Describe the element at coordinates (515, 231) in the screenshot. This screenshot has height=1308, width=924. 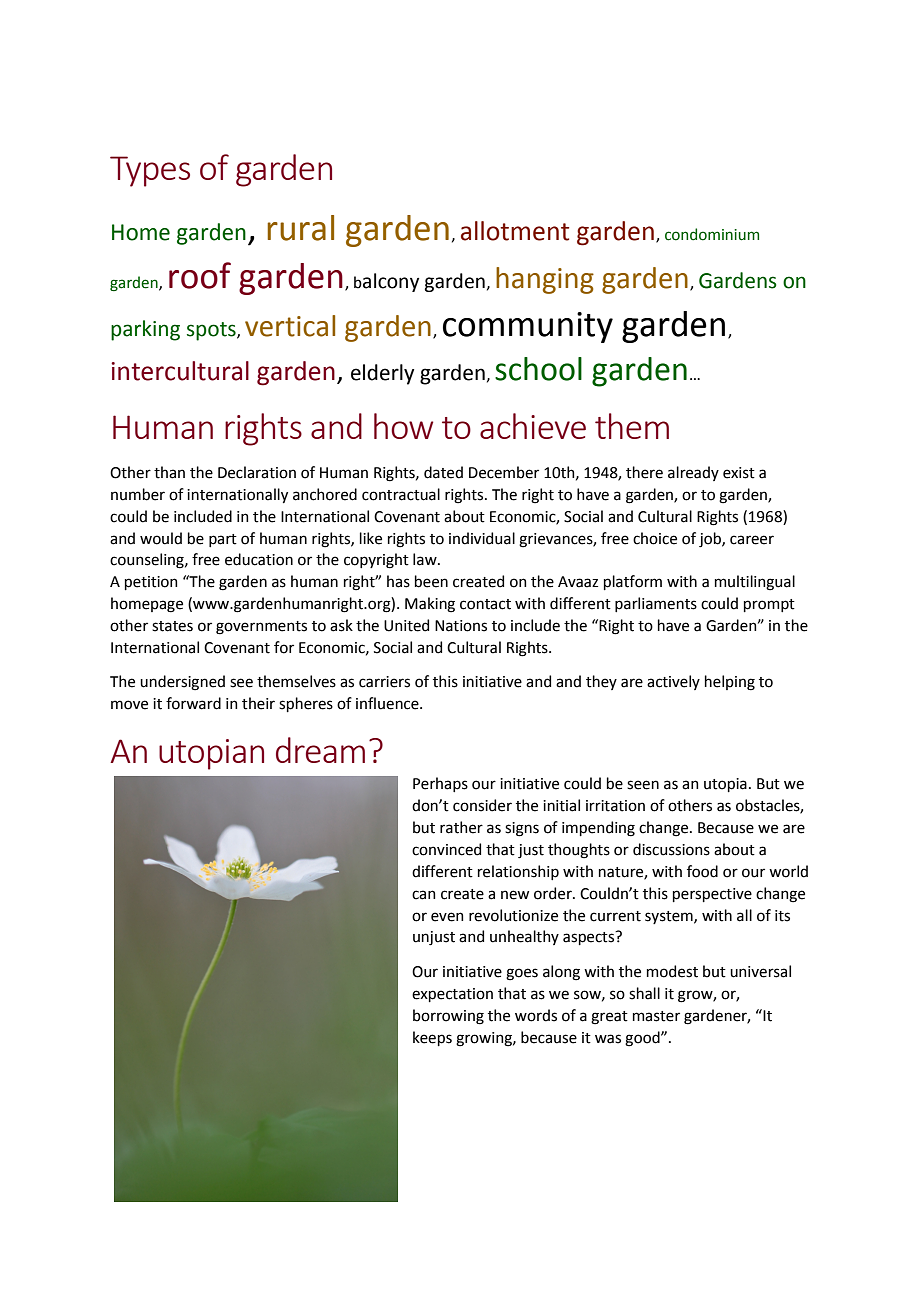
I see `allotment` at that location.
